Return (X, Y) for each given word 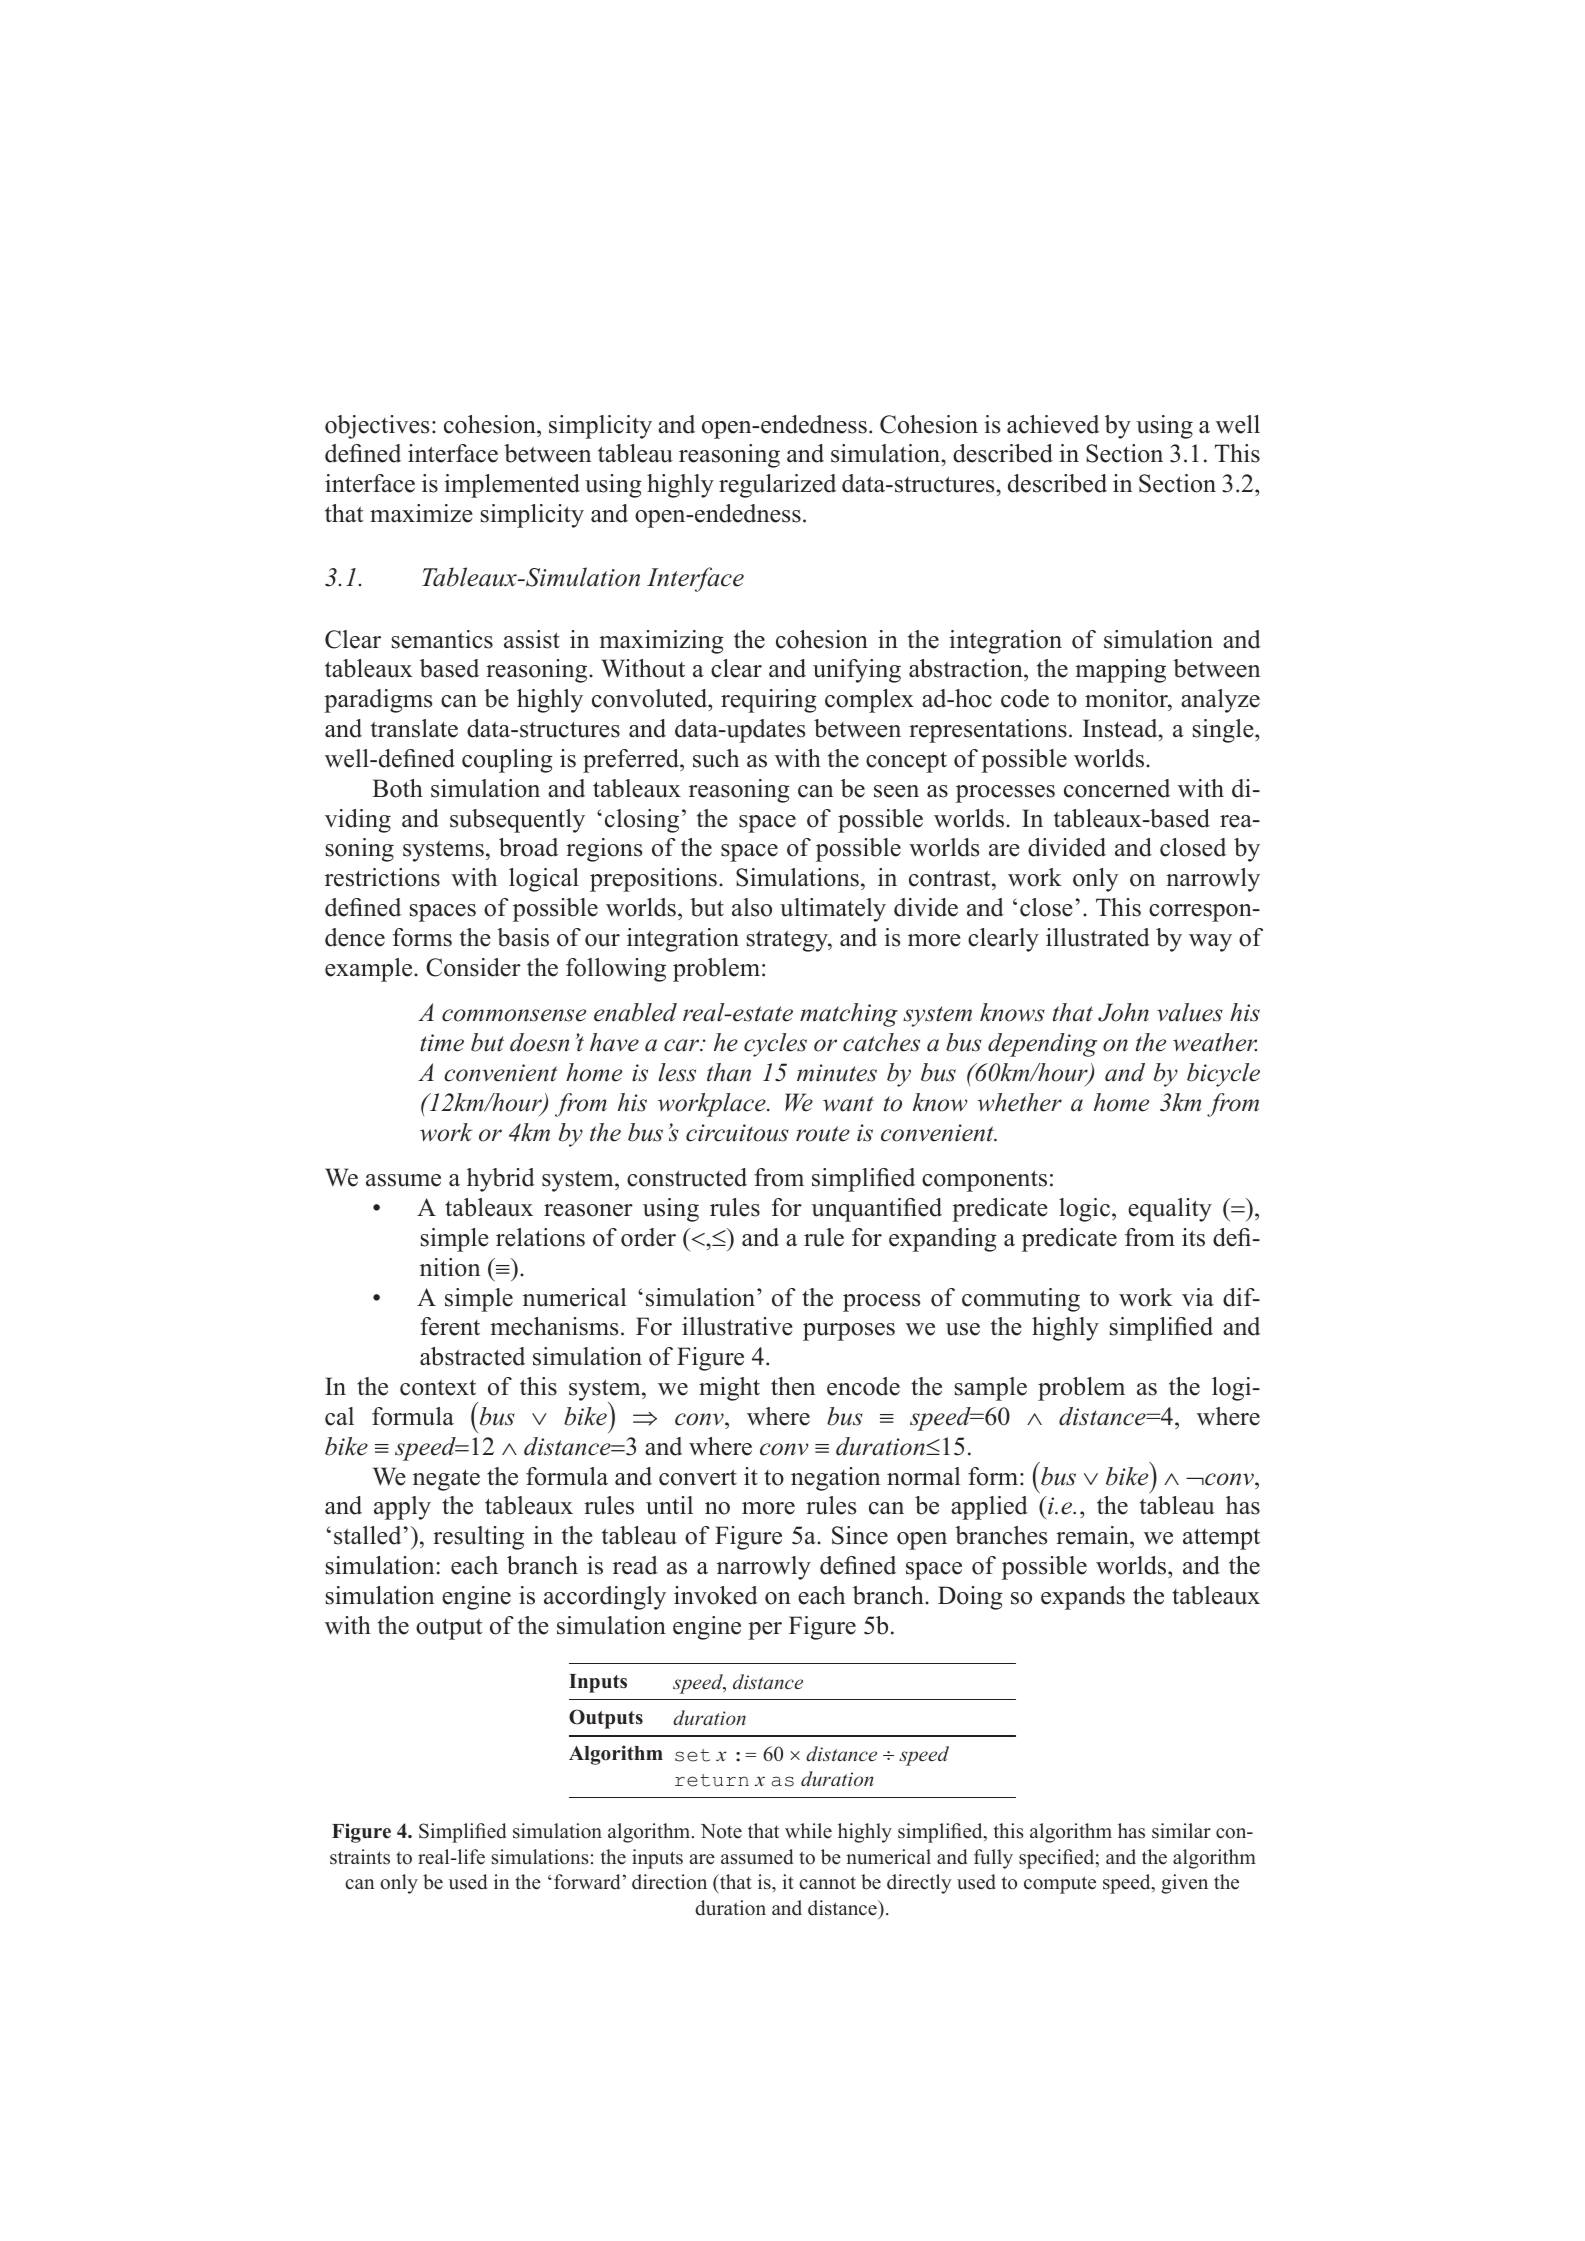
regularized (777, 486)
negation (835, 1479)
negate (446, 1480)
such (716, 758)
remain (1093, 1535)
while (808, 1831)
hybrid (501, 1180)
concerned (1117, 788)
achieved (1053, 424)
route (823, 1134)
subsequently (517, 821)
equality (1170, 1210)
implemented (512, 486)
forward (587, 1882)
